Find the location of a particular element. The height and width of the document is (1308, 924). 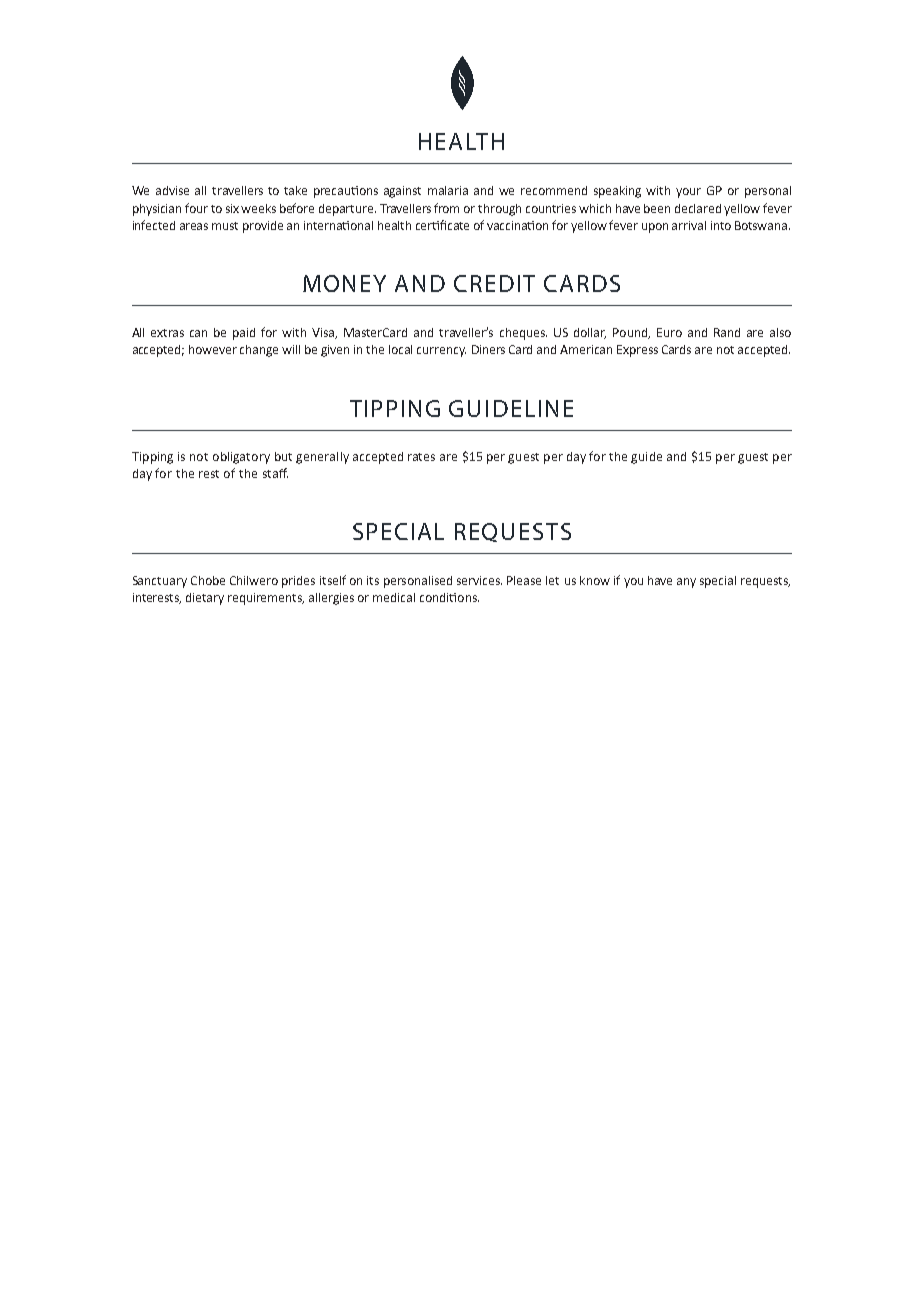

rates is located at coordinates (421, 457).
